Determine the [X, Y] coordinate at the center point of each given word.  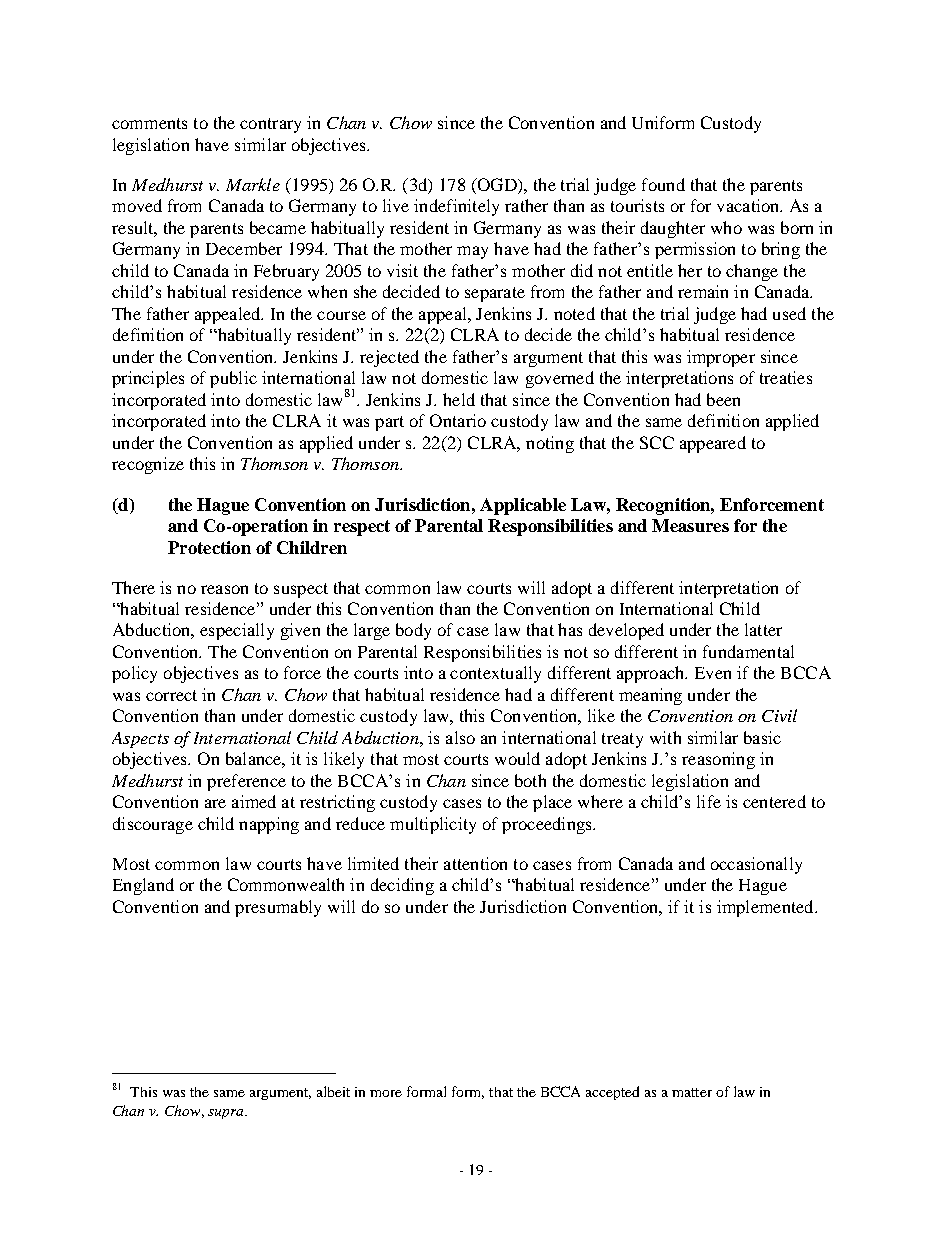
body [413, 631]
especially [237, 631]
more [386, 1093]
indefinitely [456, 207]
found [663, 184]
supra [227, 1114]
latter [763, 629]
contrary [270, 125]
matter [692, 1092]
